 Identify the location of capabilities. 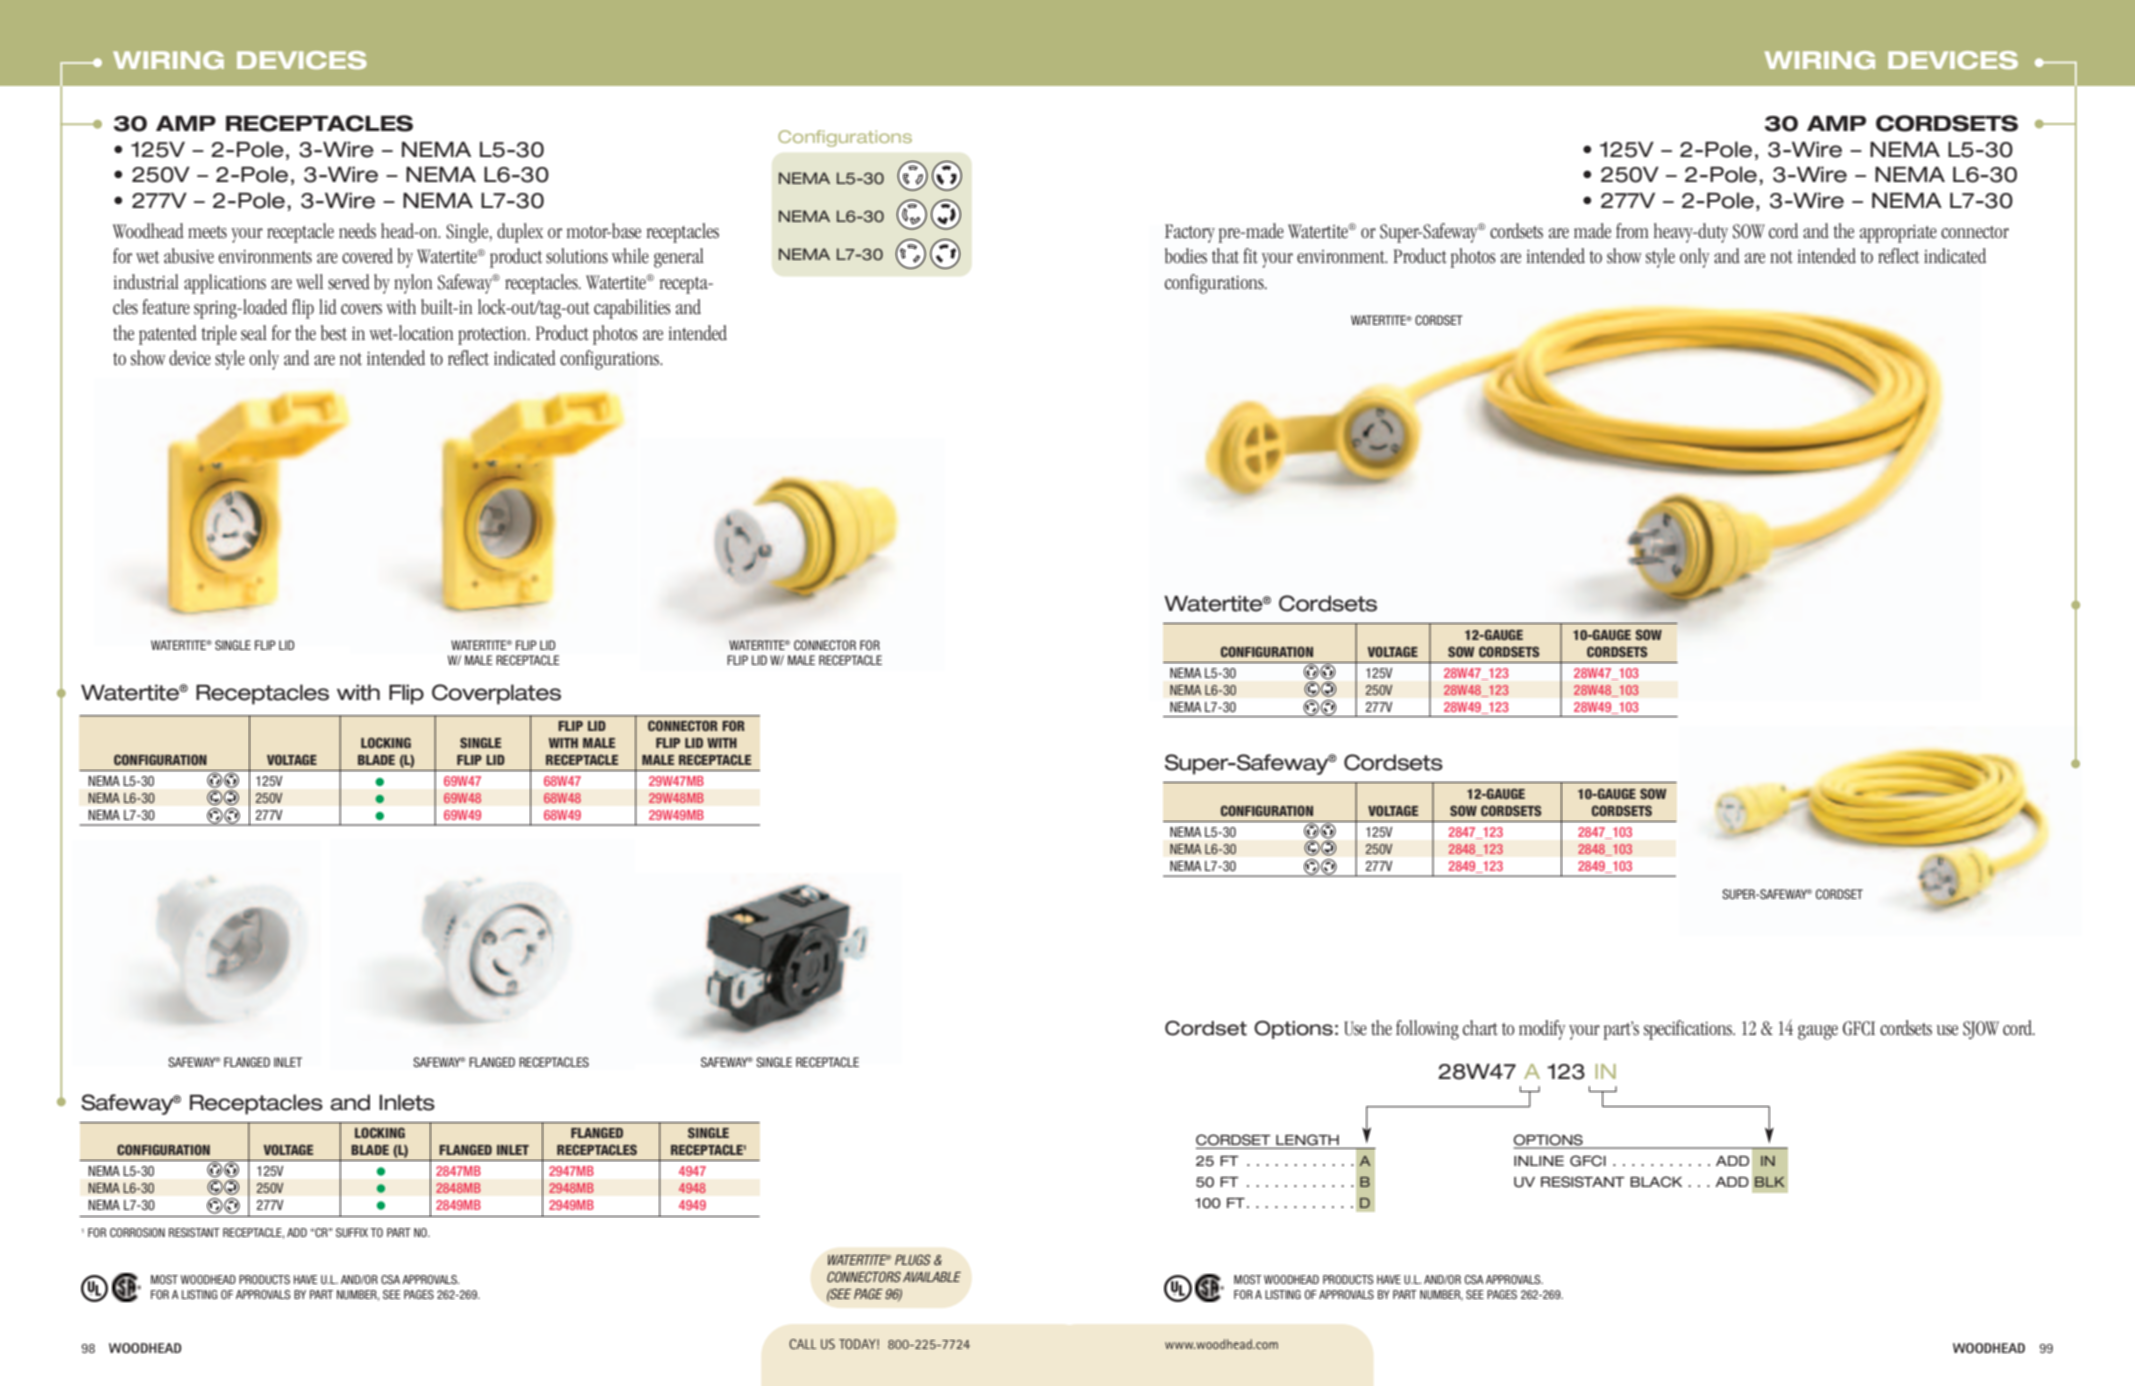
(632, 309).
